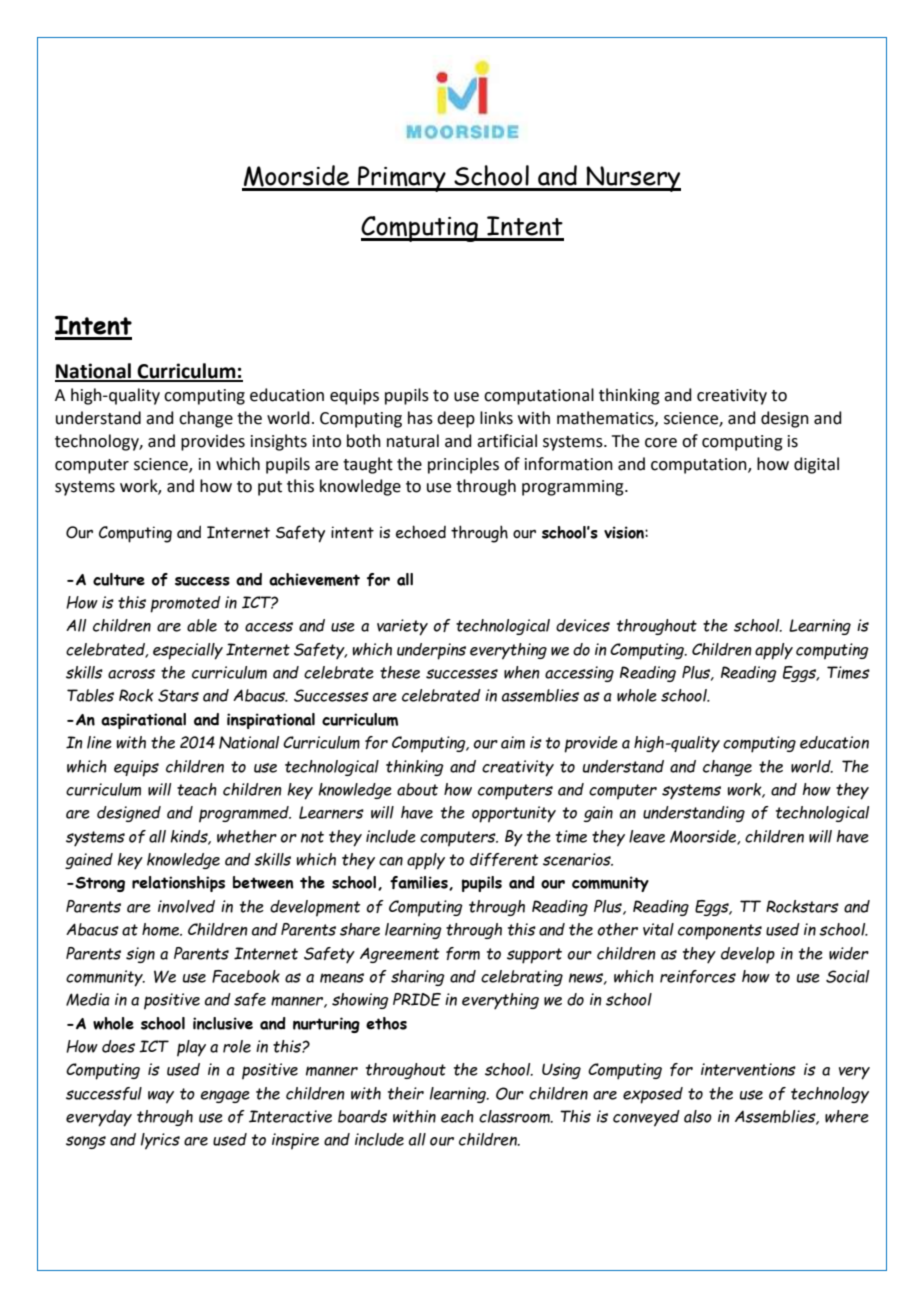 The image size is (924, 1308). I want to click on Nursery, so click(633, 179).
